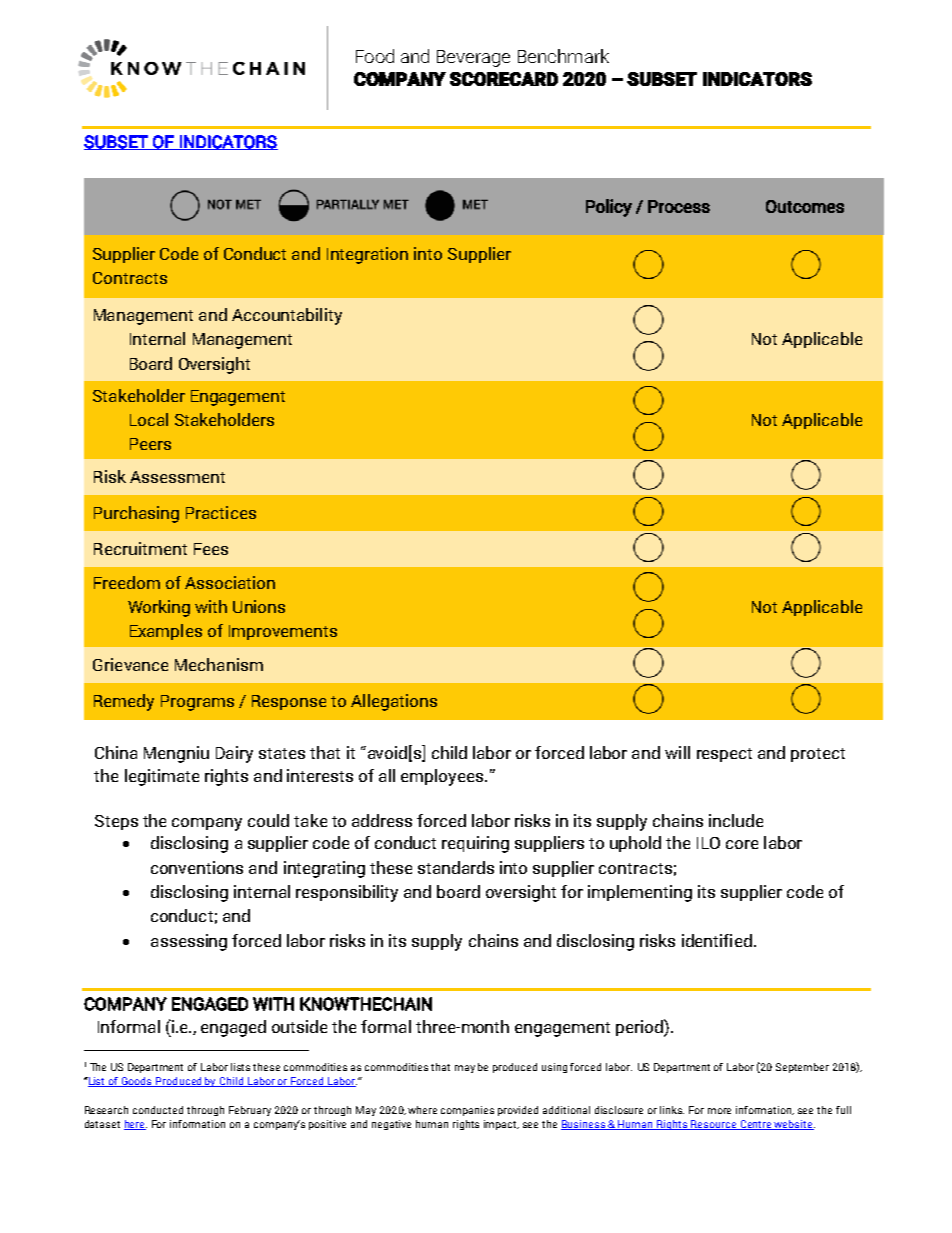  What do you see at coordinates (137, 1082) in the image?
I see `Goods` at bounding box center [137, 1082].
